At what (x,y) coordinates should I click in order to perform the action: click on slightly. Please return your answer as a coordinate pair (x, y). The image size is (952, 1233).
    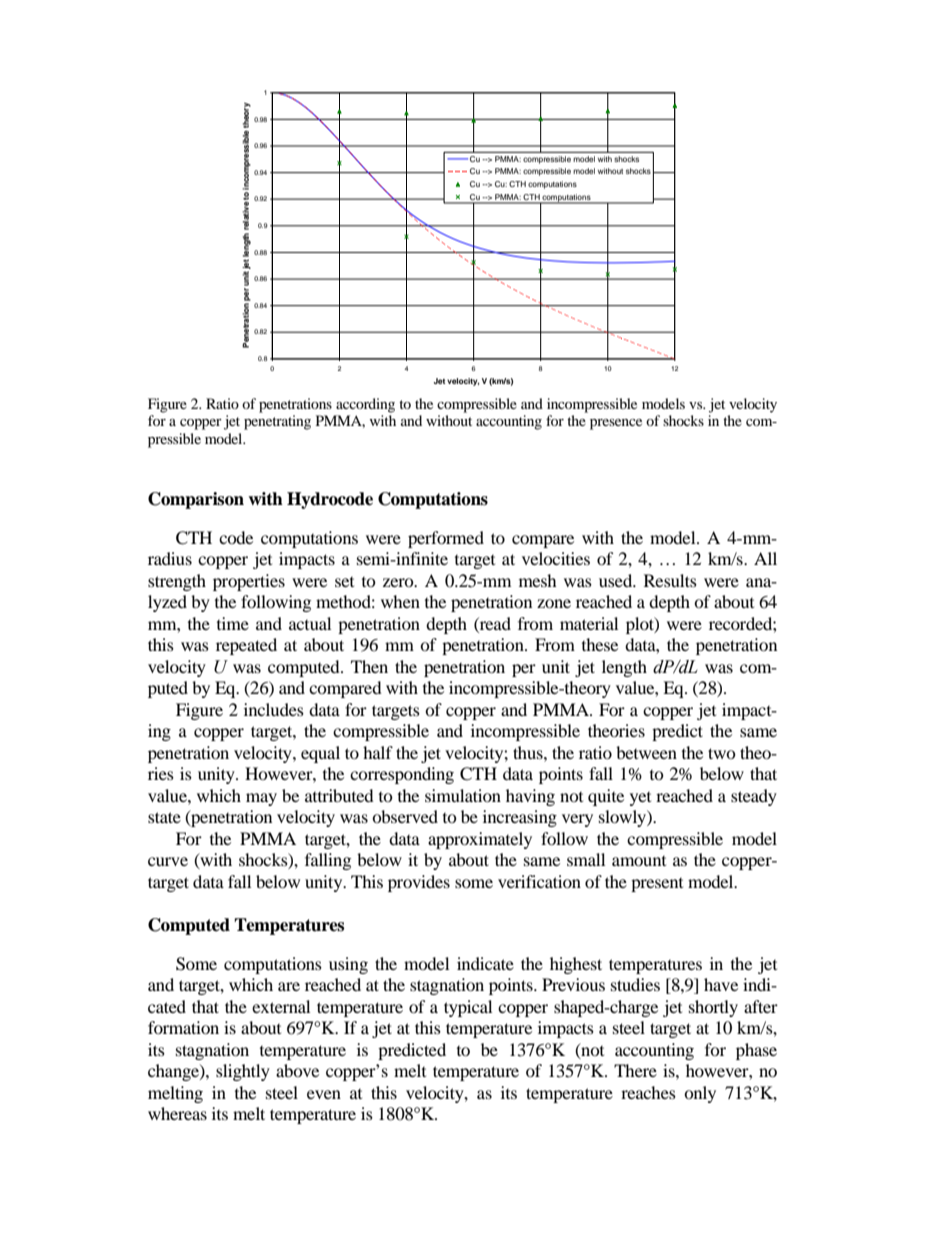
    Looking at the image, I should click on (243, 1072).
